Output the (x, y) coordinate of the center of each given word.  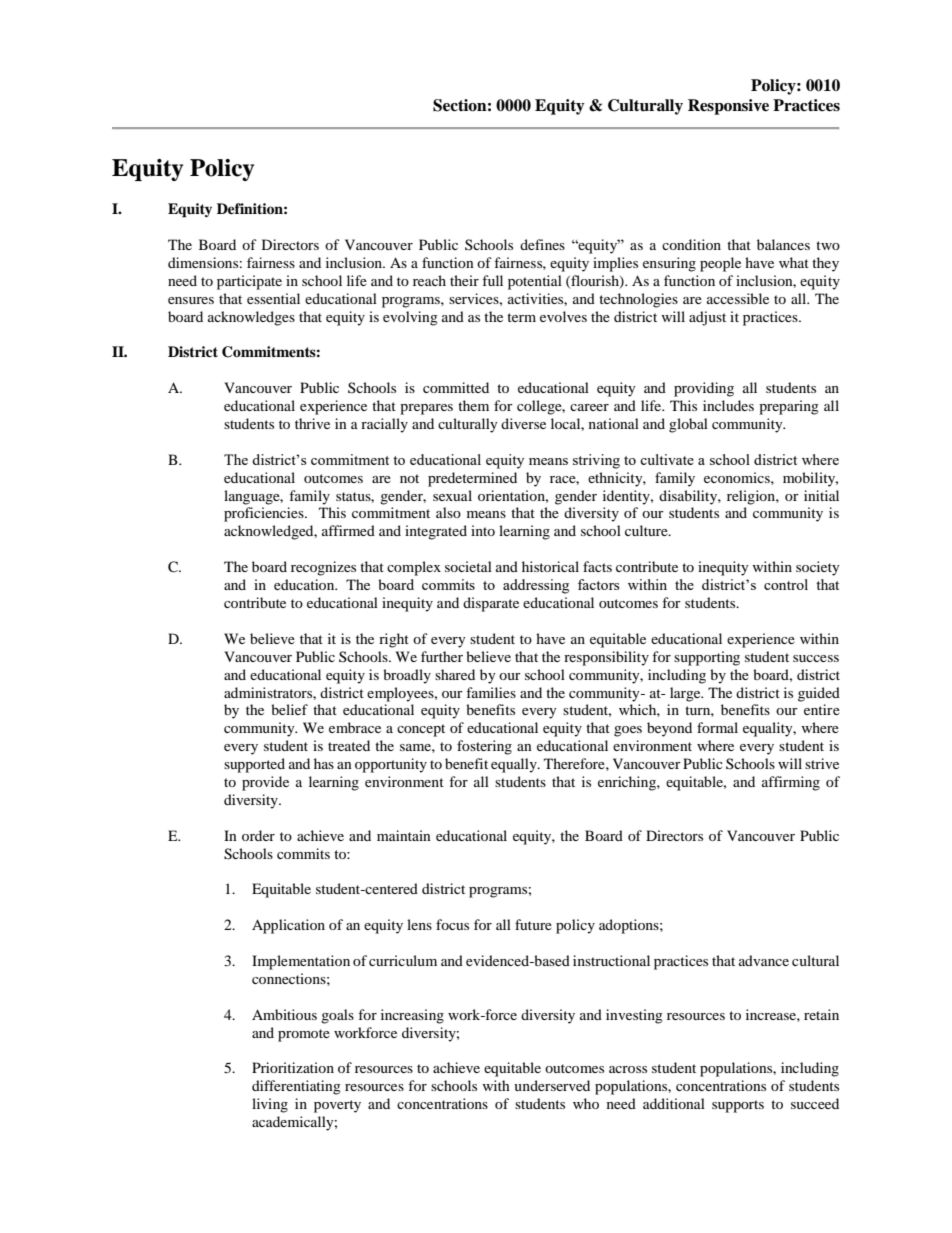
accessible (738, 298)
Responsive (728, 107)
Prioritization (293, 1067)
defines (542, 244)
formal (717, 727)
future (533, 924)
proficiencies (265, 514)
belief (289, 709)
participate (249, 282)
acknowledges (251, 318)
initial (821, 495)
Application (288, 926)
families (491, 692)
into (483, 530)
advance (764, 960)
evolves (563, 316)
